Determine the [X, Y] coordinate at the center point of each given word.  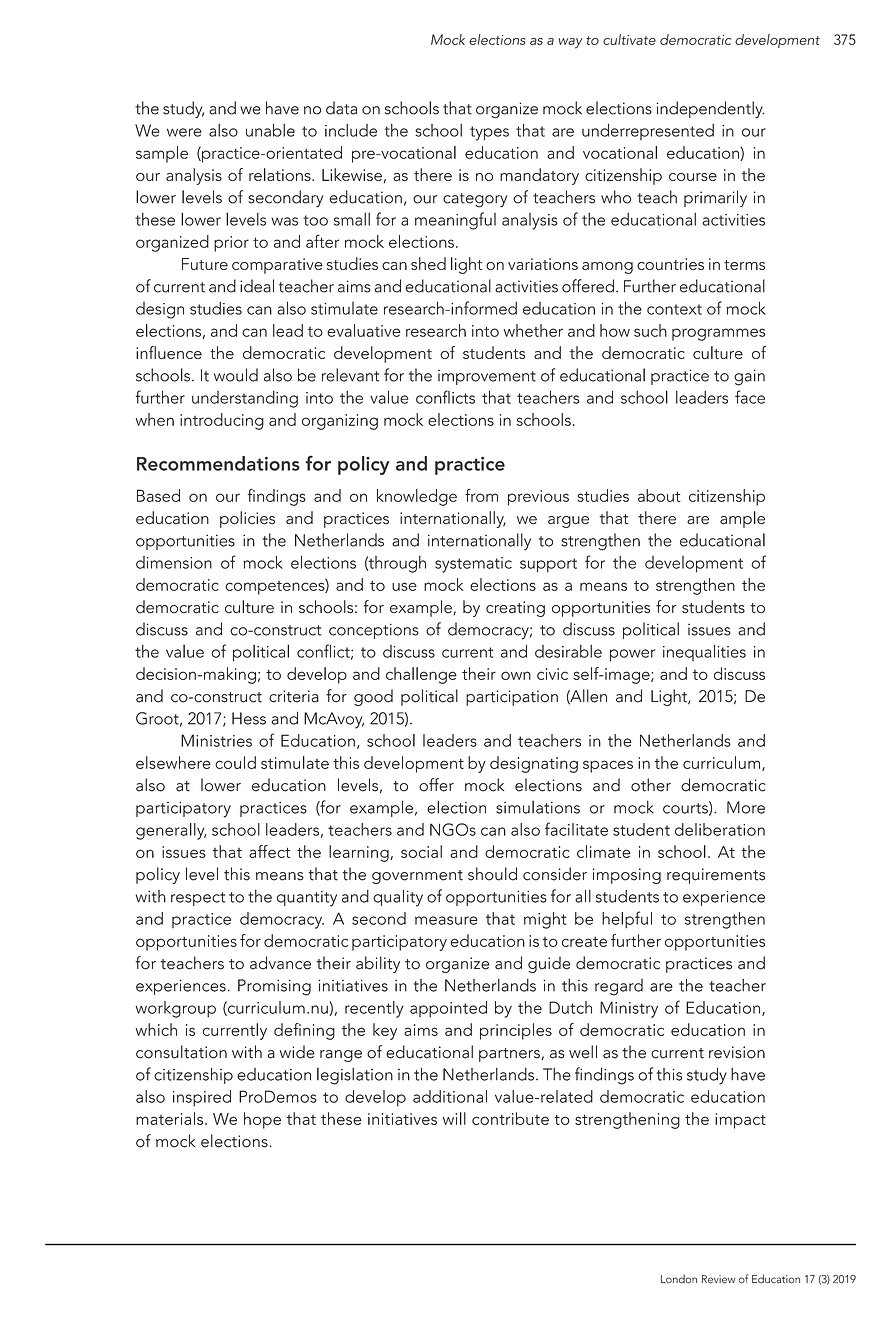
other [651, 785]
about [659, 495]
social [421, 851]
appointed [448, 1009]
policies [247, 519]
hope [262, 1120]
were [184, 132]
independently [711, 110]
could [235, 762]
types [489, 133]
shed [428, 263]
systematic [473, 565]
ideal [257, 286]
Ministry [629, 1009]
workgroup [176, 1009]
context [674, 309]
